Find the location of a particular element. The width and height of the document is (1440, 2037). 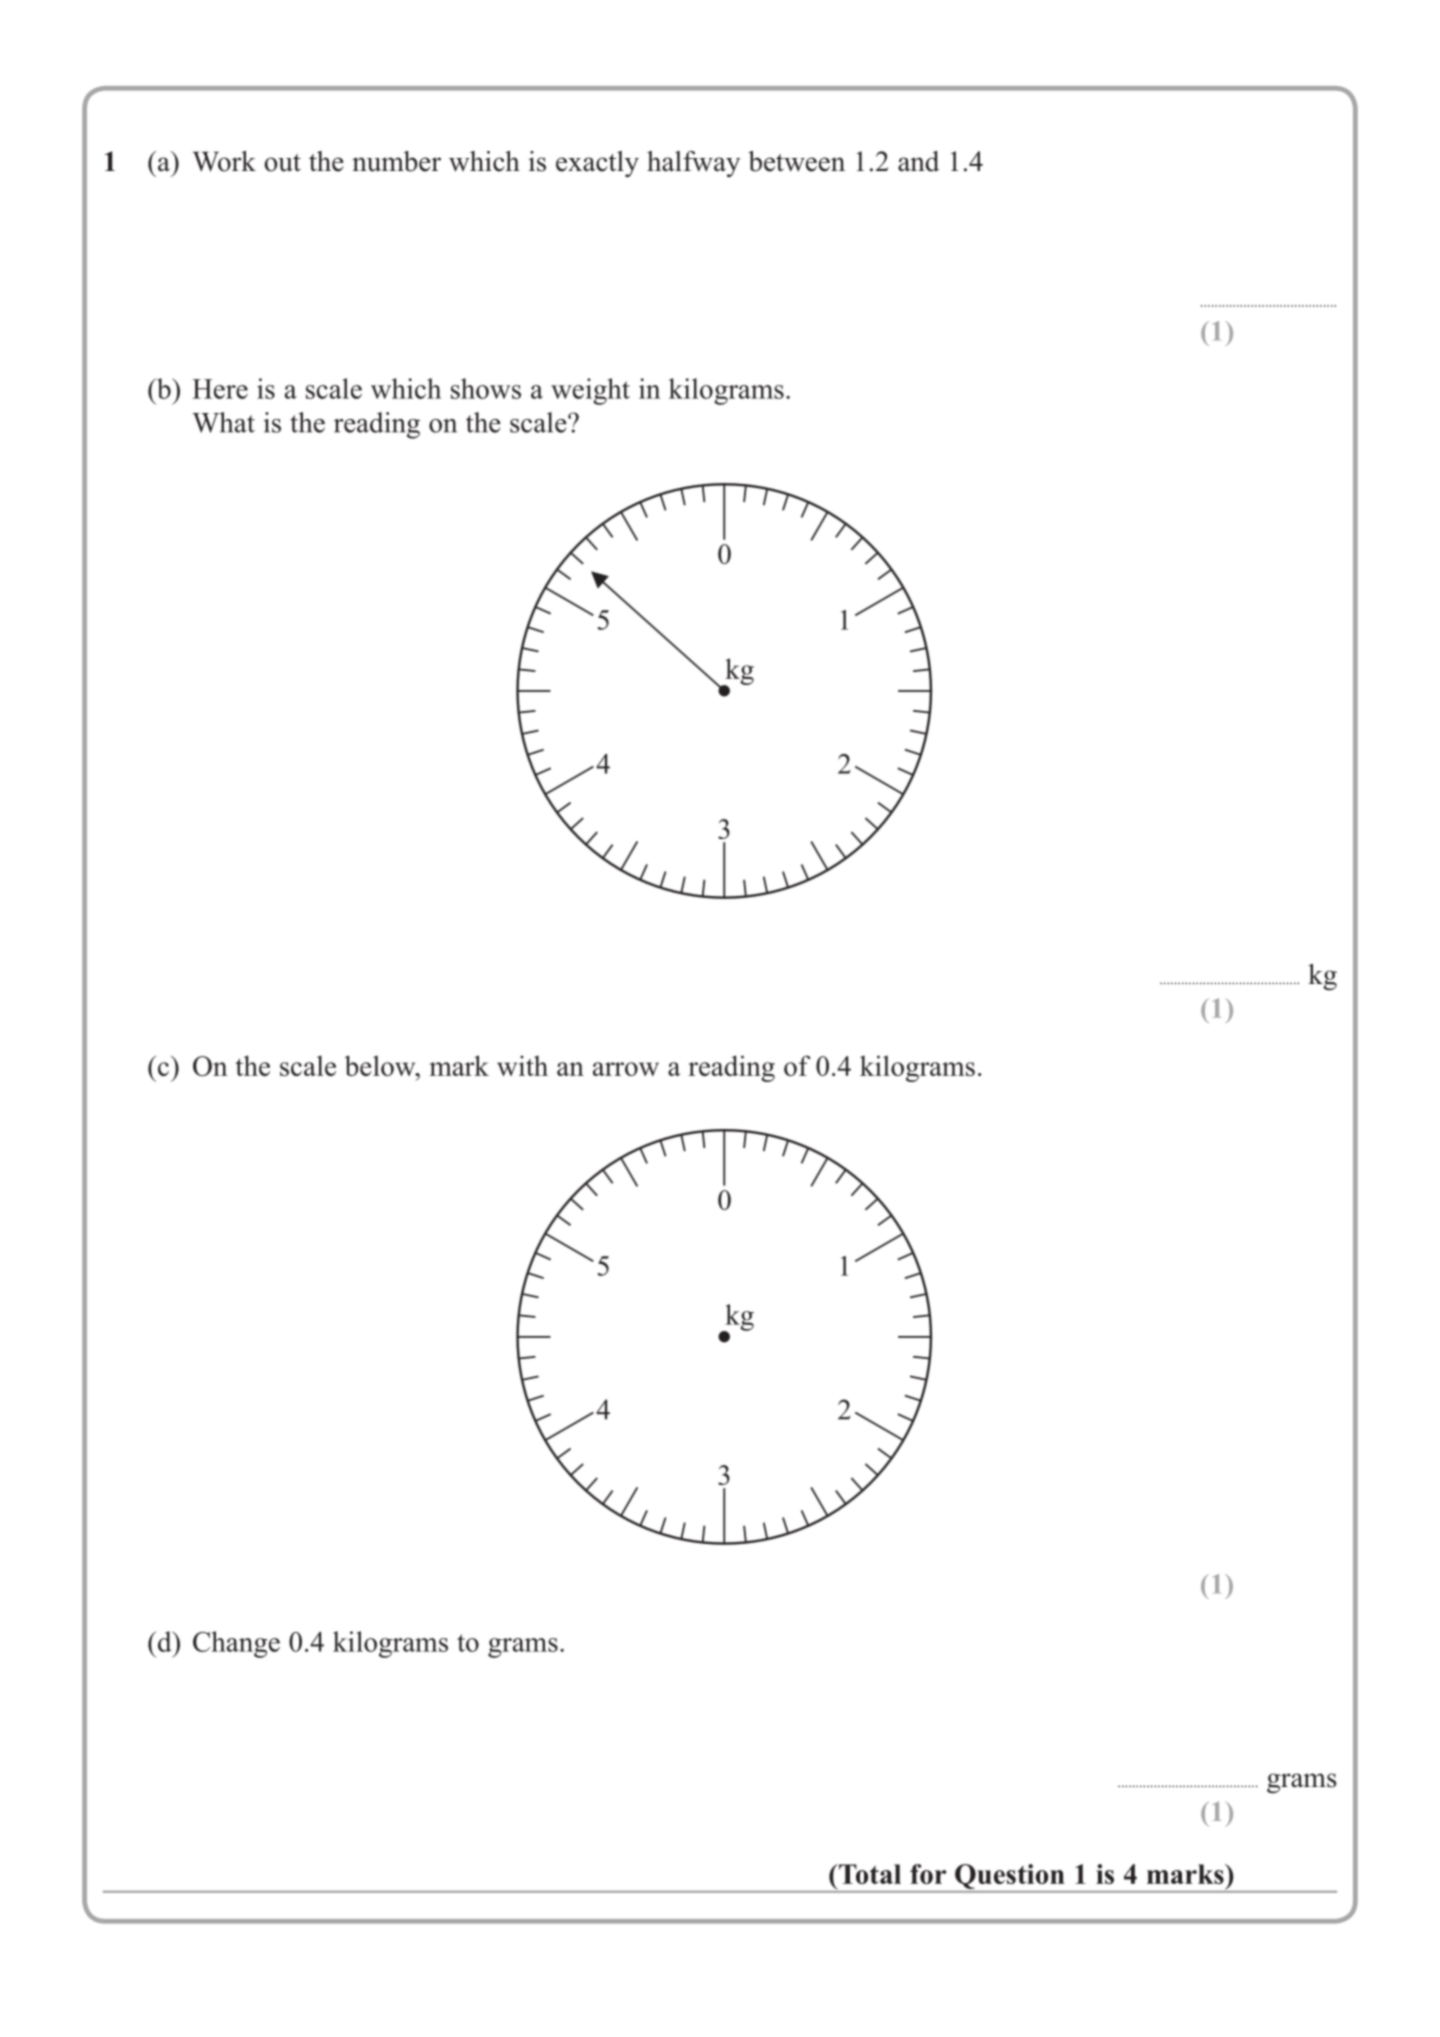

Total is located at coordinates (869, 1874).
